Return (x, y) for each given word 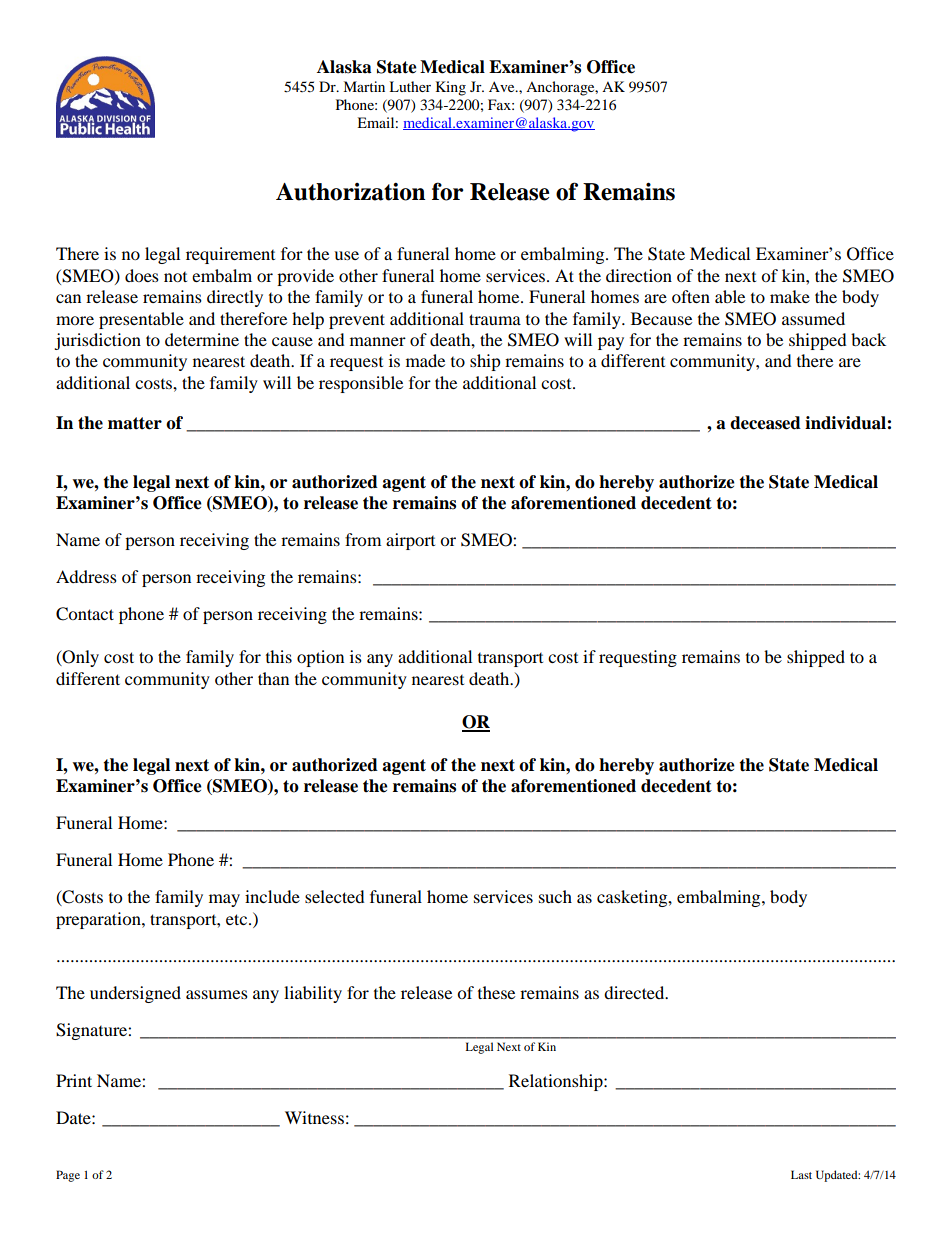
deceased (765, 423)
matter (135, 423)
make (790, 296)
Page (68, 1176)
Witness (314, 1117)
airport (410, 541)
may (224, 900)
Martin (364, 86)
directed (635, 992)
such (555, 896)
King (451, 88)
